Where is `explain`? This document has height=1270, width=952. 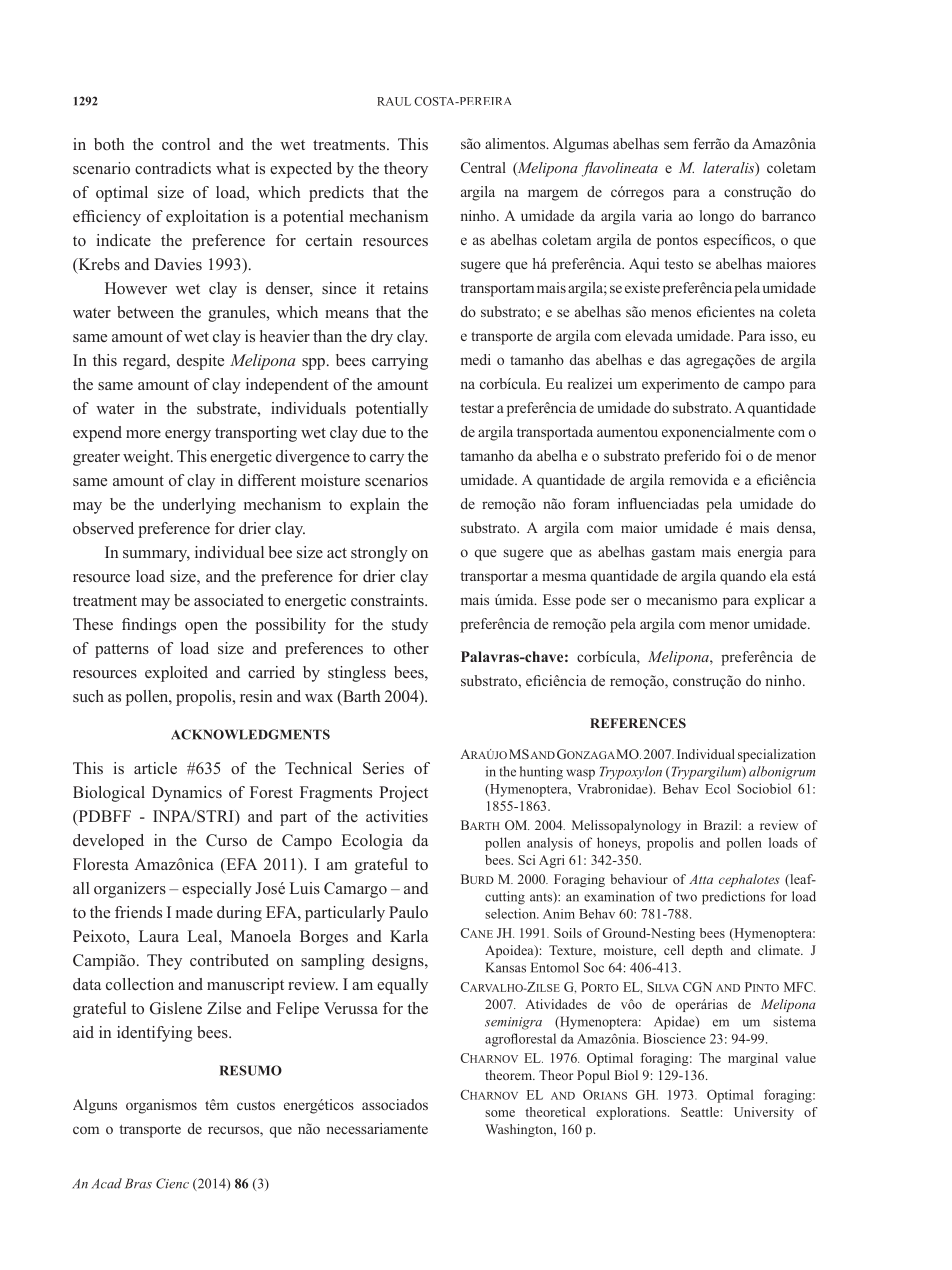
explain is located at coordinates (375, 506).
